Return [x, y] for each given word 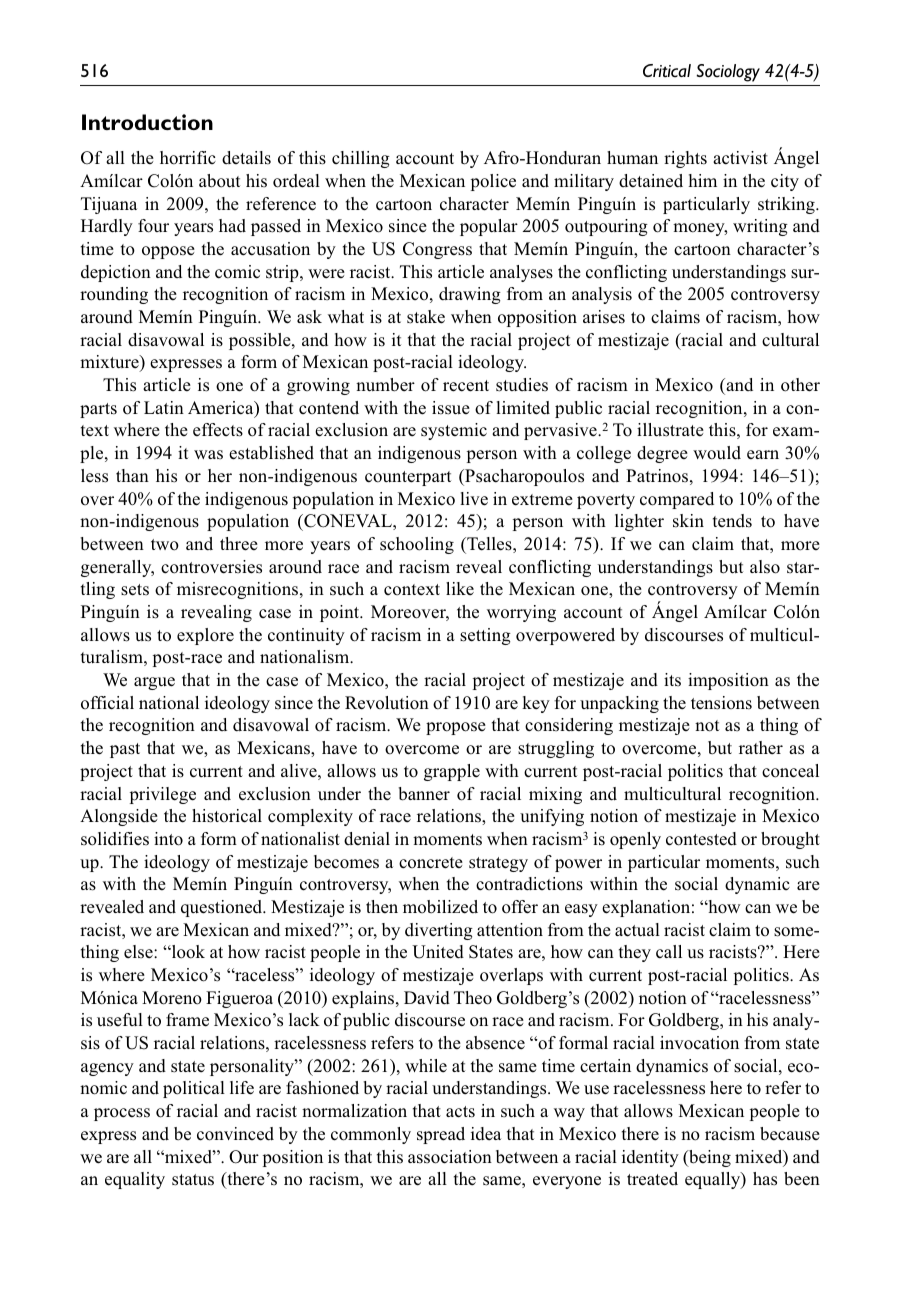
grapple [452, 772]
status [193, 1180]
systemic [454, 431]
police [493, 182]
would [717, 453]
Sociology [728, 73]
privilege [163, 795]
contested [701, 839]
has [765, 1179]
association [450, 1157]
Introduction [147, 122]
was [208, 455]
